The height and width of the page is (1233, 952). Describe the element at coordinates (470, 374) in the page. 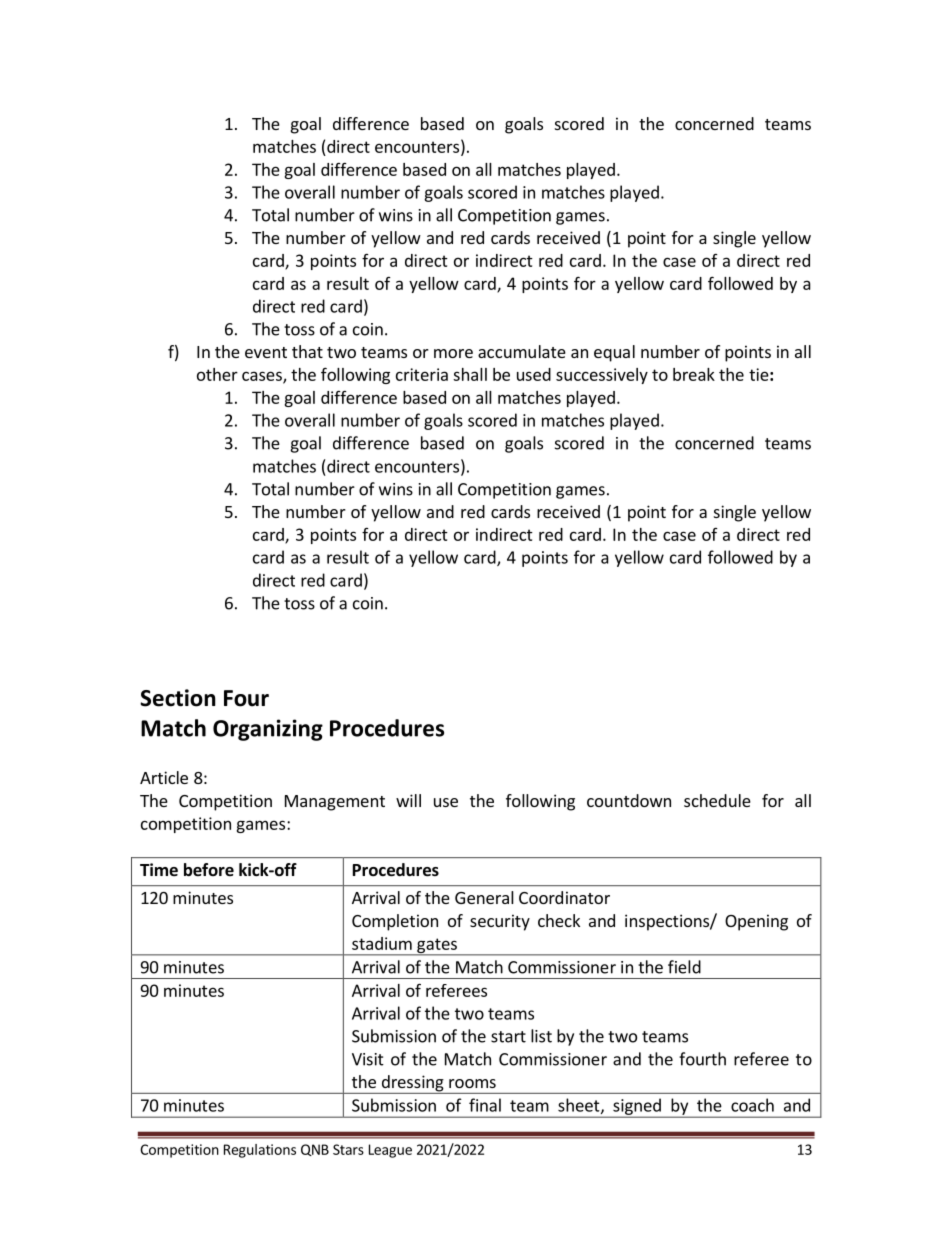

I see `shall` at that location.
